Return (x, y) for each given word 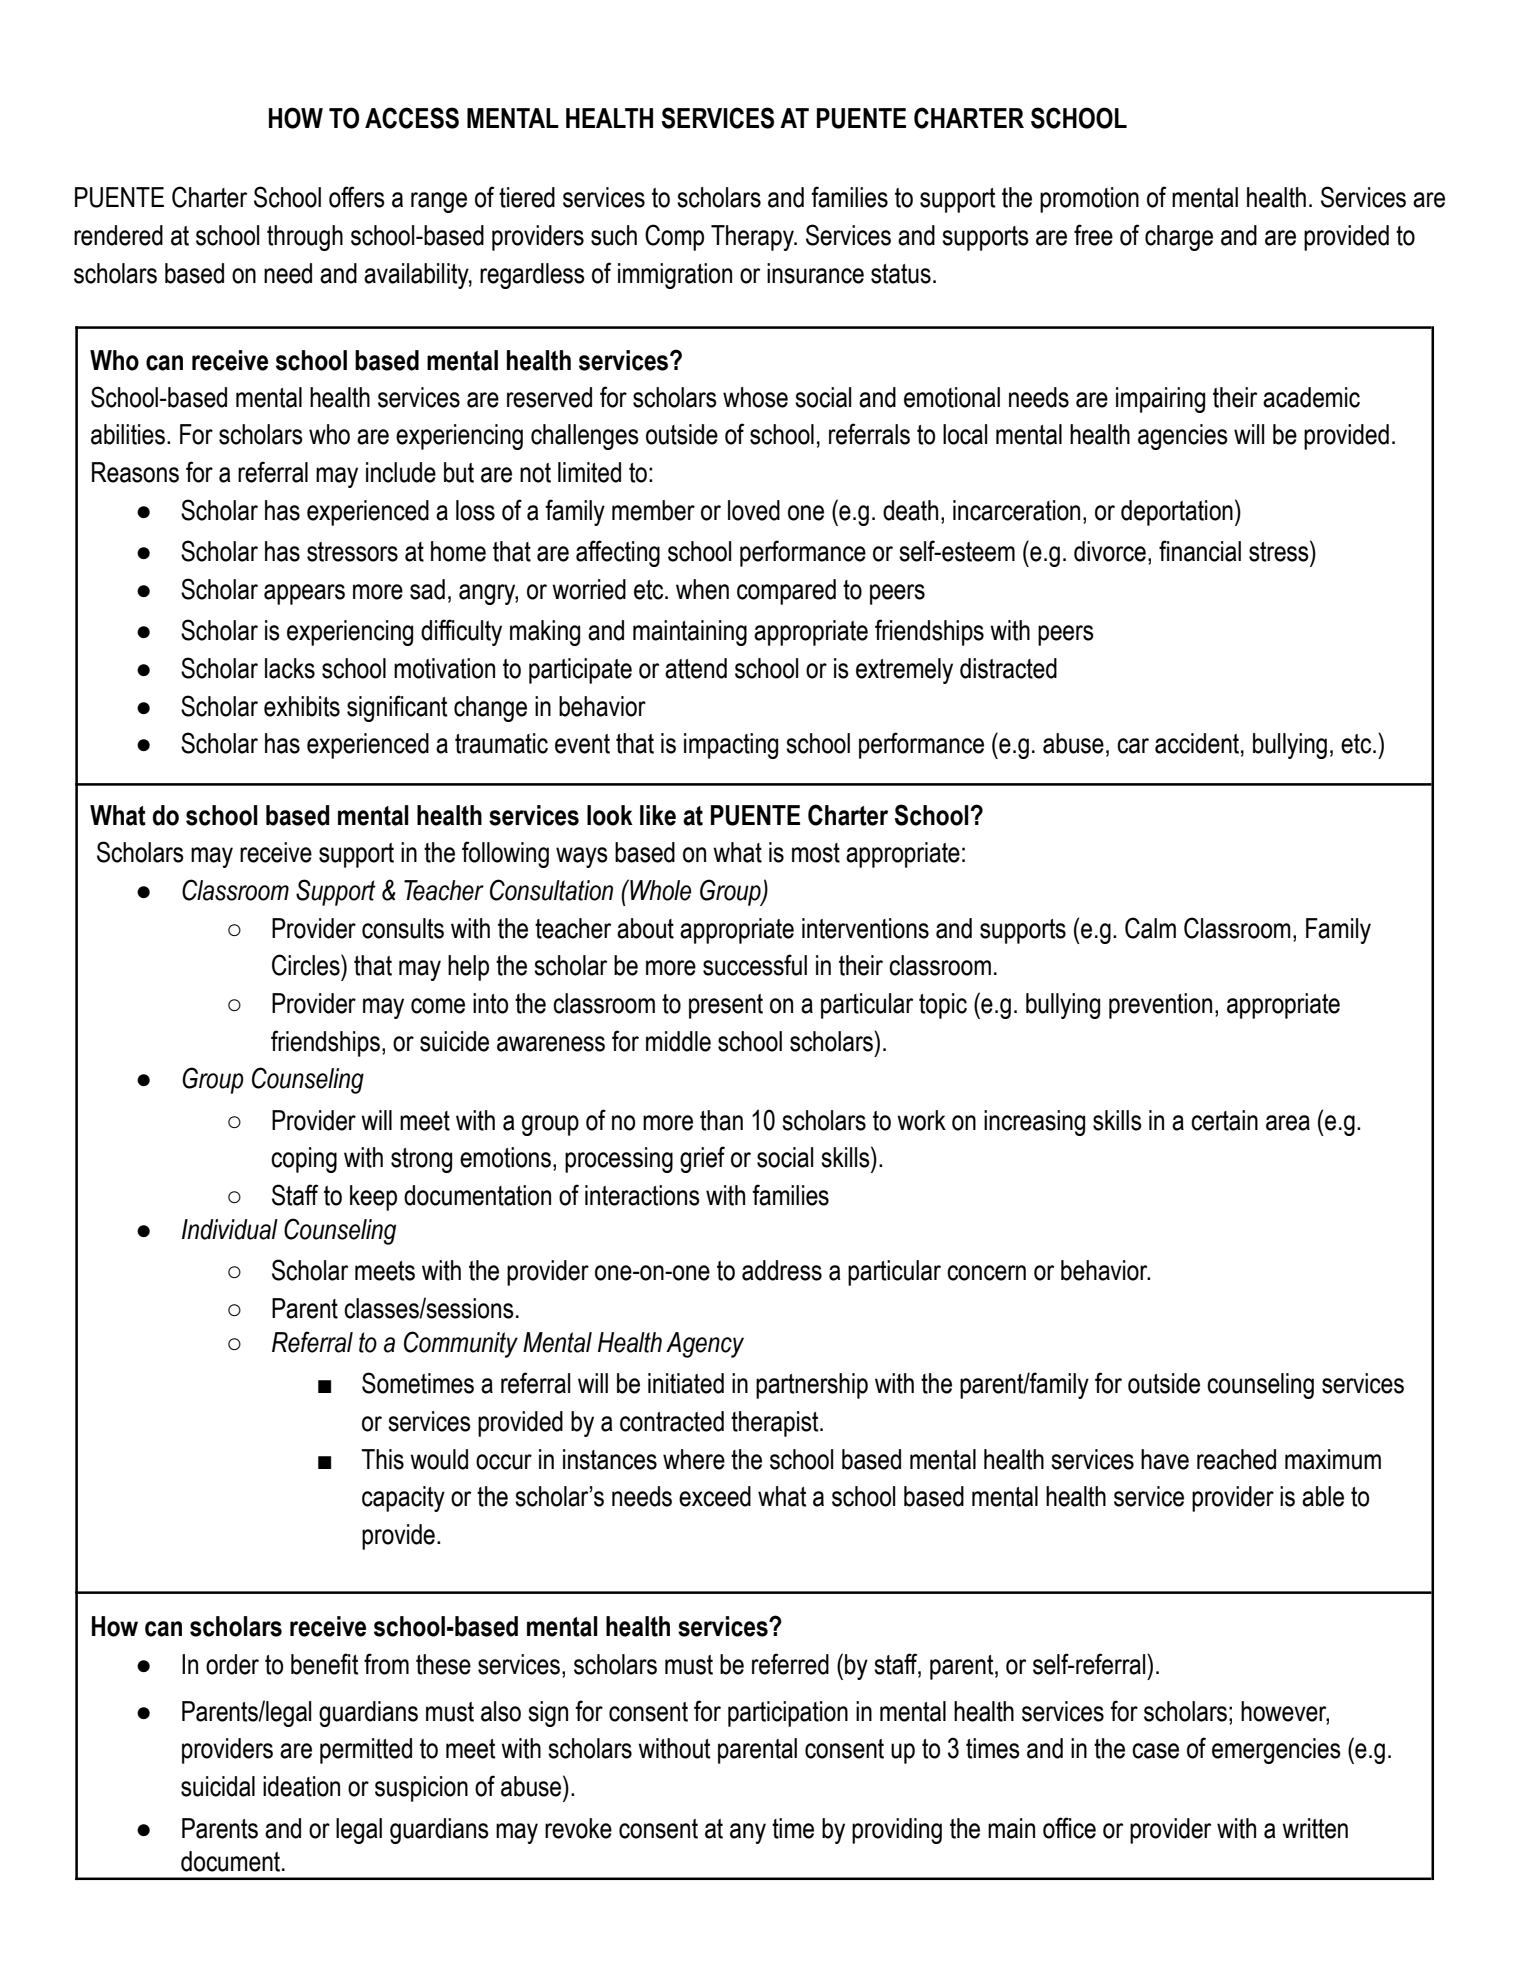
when (702, 589)
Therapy (753, 238)
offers (357, 197)
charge (1179, 238)
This (382, 1459)
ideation (301, 1786)
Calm (1150, 928)
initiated (686, 1383)
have (1165, 1459)
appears (304, 594)
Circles (307, 965)
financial (1200, 551)
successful (755, 965)
